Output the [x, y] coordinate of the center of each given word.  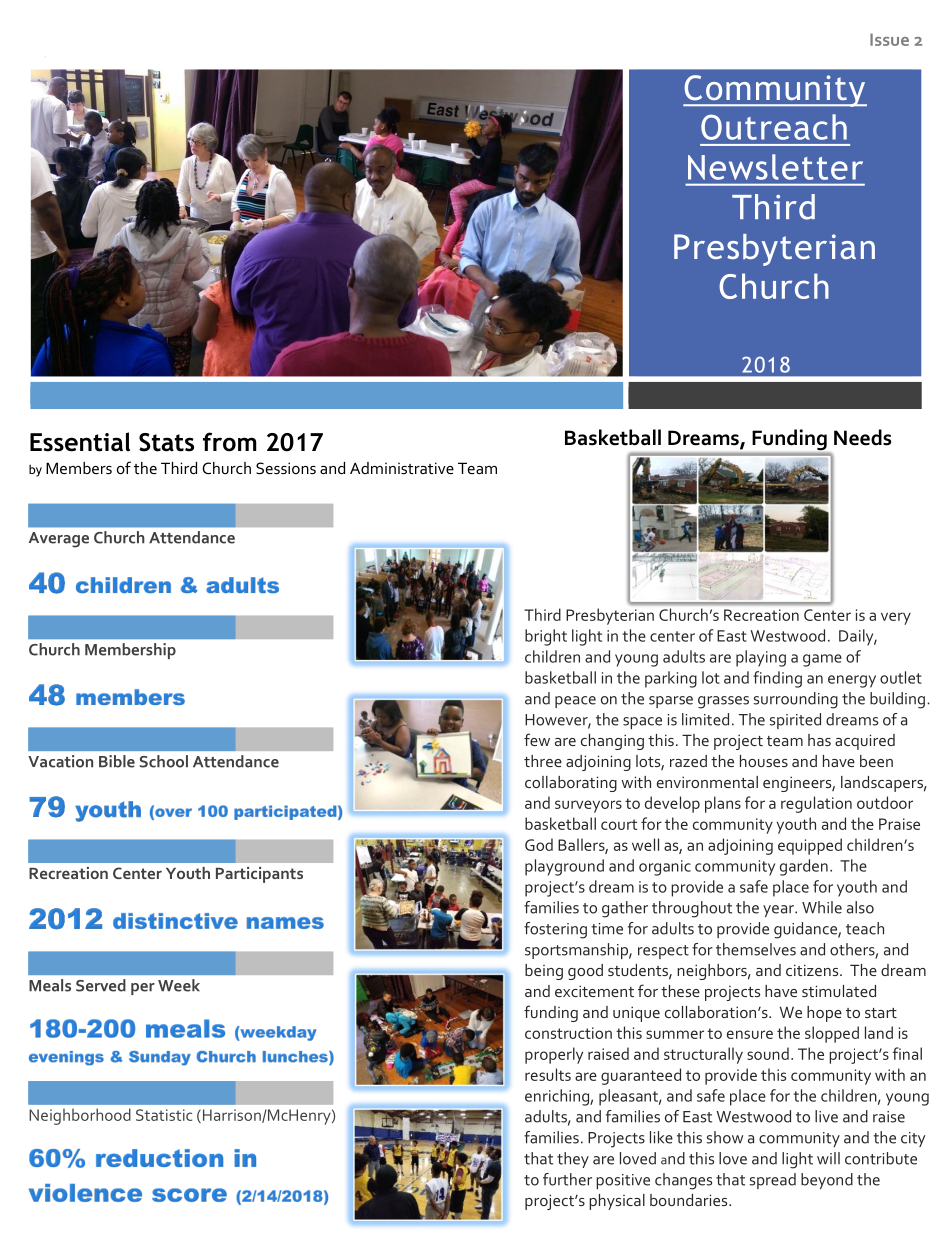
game [822, 660]
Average [59, 540]
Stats [166, 442]
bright [546, 637]
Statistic [164, 1115]
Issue [889, 39]
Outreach [774, 127]
